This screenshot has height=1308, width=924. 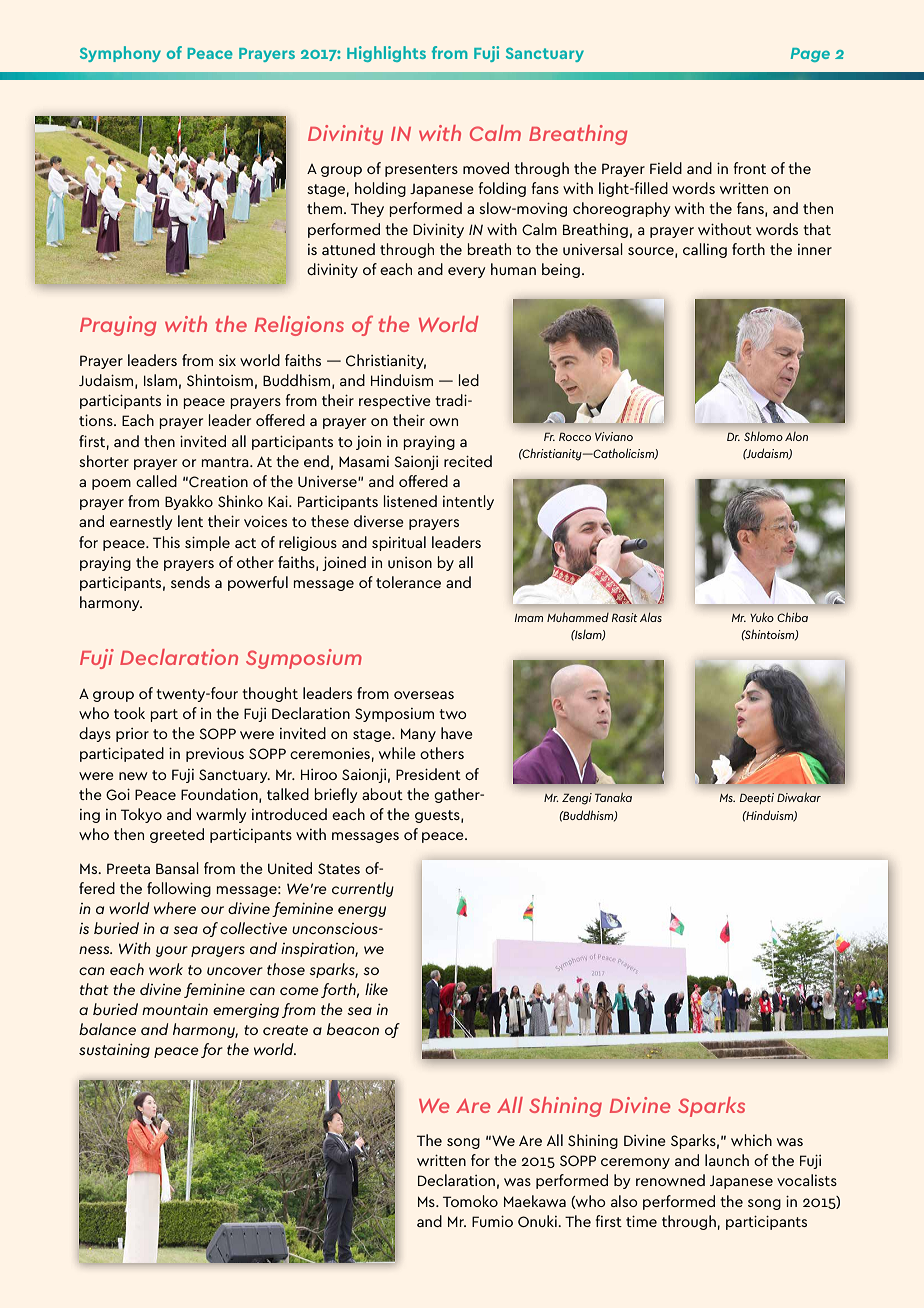 What do you see at coordinates (727, 1160) in the screenshot?
I see `launch` at bounding box center [727, 1160].
